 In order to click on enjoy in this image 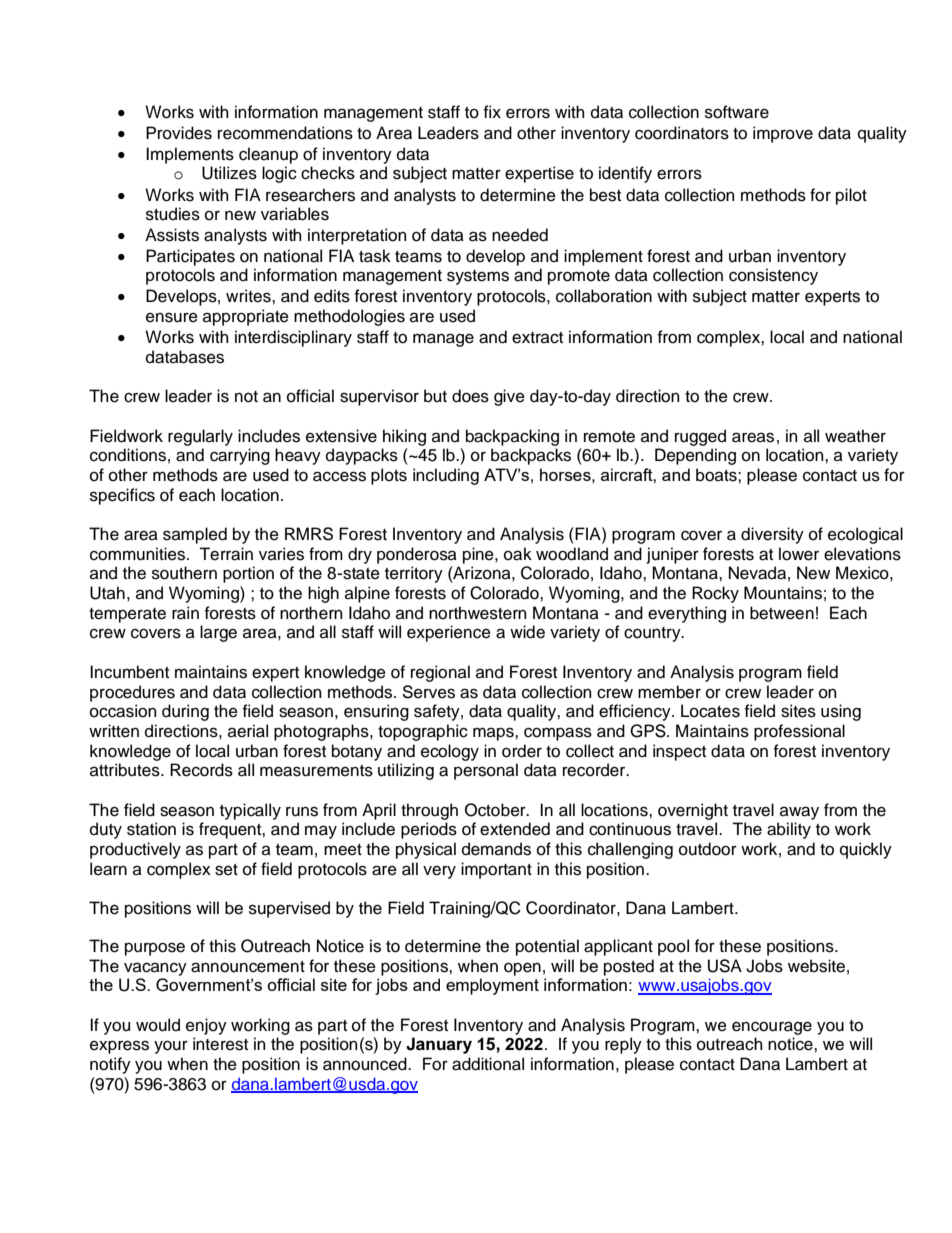, I will do `click(206, 1026)`.
